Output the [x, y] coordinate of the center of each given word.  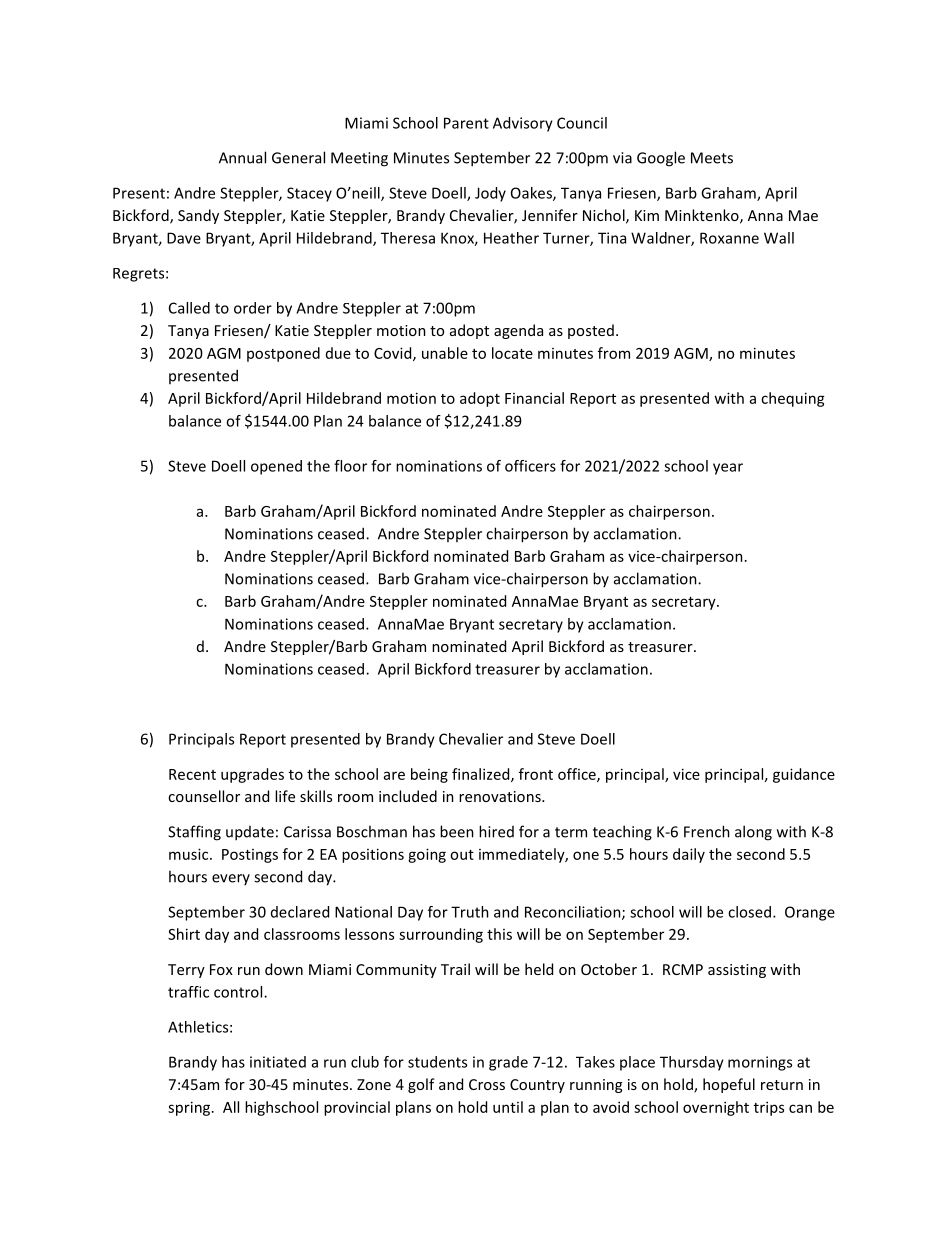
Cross [487, 1084]
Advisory [523, 124]
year [728, 469]
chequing [793, 399]
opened [276, 467]
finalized [482, 775]
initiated [278, 1062]
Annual [242, 157]
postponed [283, 354]
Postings [250, 856]
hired [496, 831]
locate [512, 353]
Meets [712, 158]
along [753, 833]
